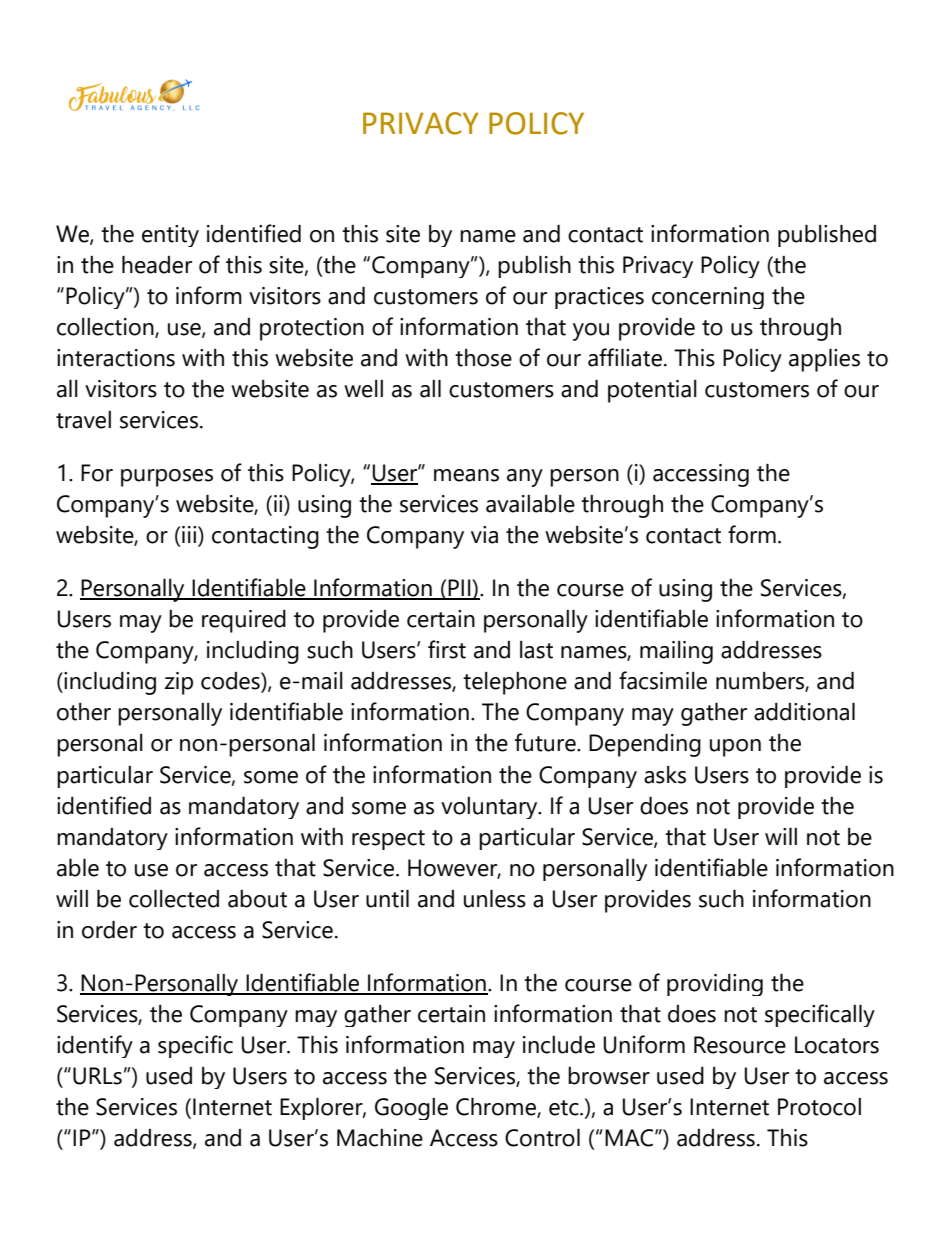 The height and width of the document is (1233, 952). I want to click on Protocol, so click(819, 1107).
